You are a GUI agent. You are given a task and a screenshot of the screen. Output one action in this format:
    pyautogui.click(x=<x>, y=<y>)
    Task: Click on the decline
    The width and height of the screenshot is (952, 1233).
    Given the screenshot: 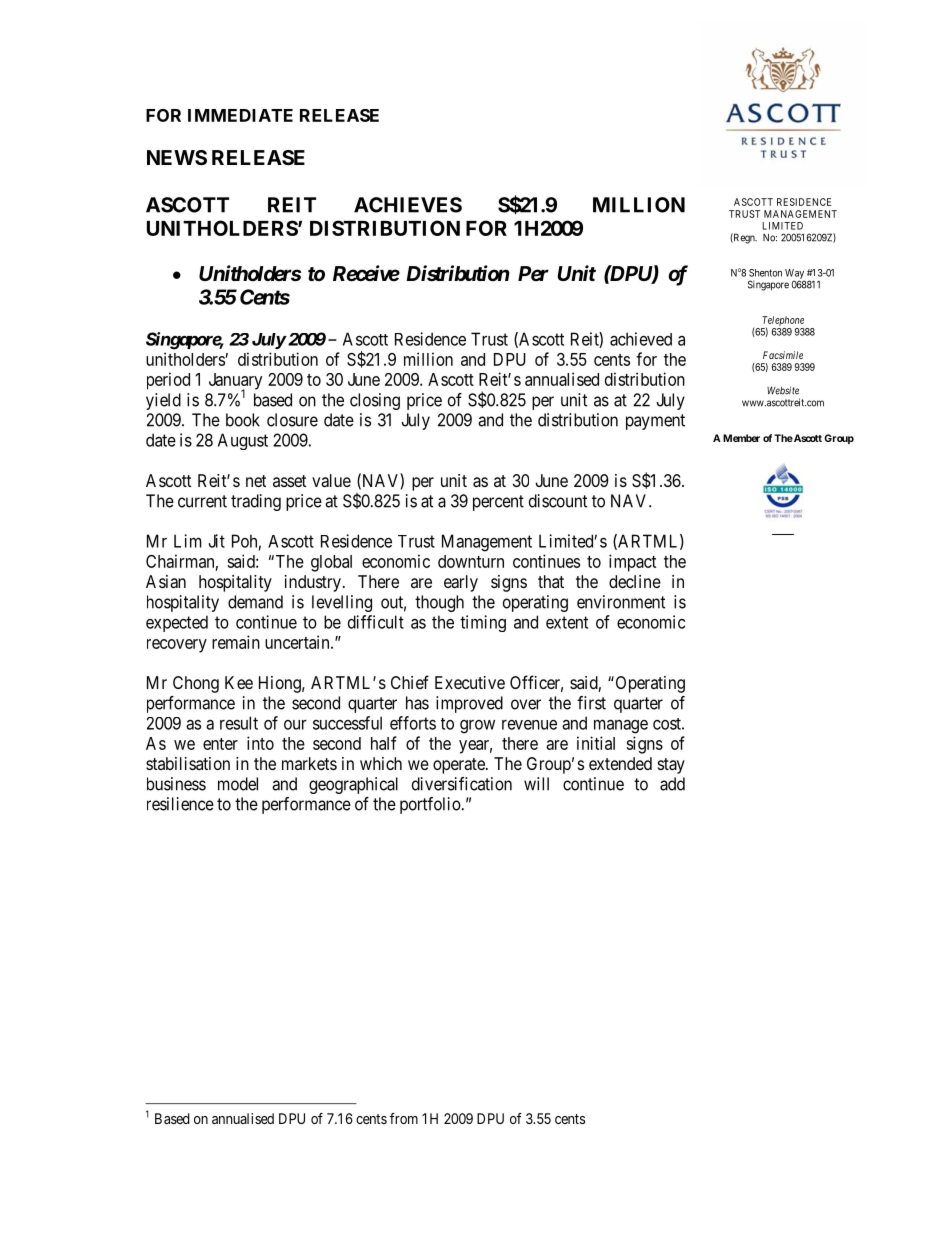 What is the action you would take?
    pyautogui.click(x=635, y=581)
